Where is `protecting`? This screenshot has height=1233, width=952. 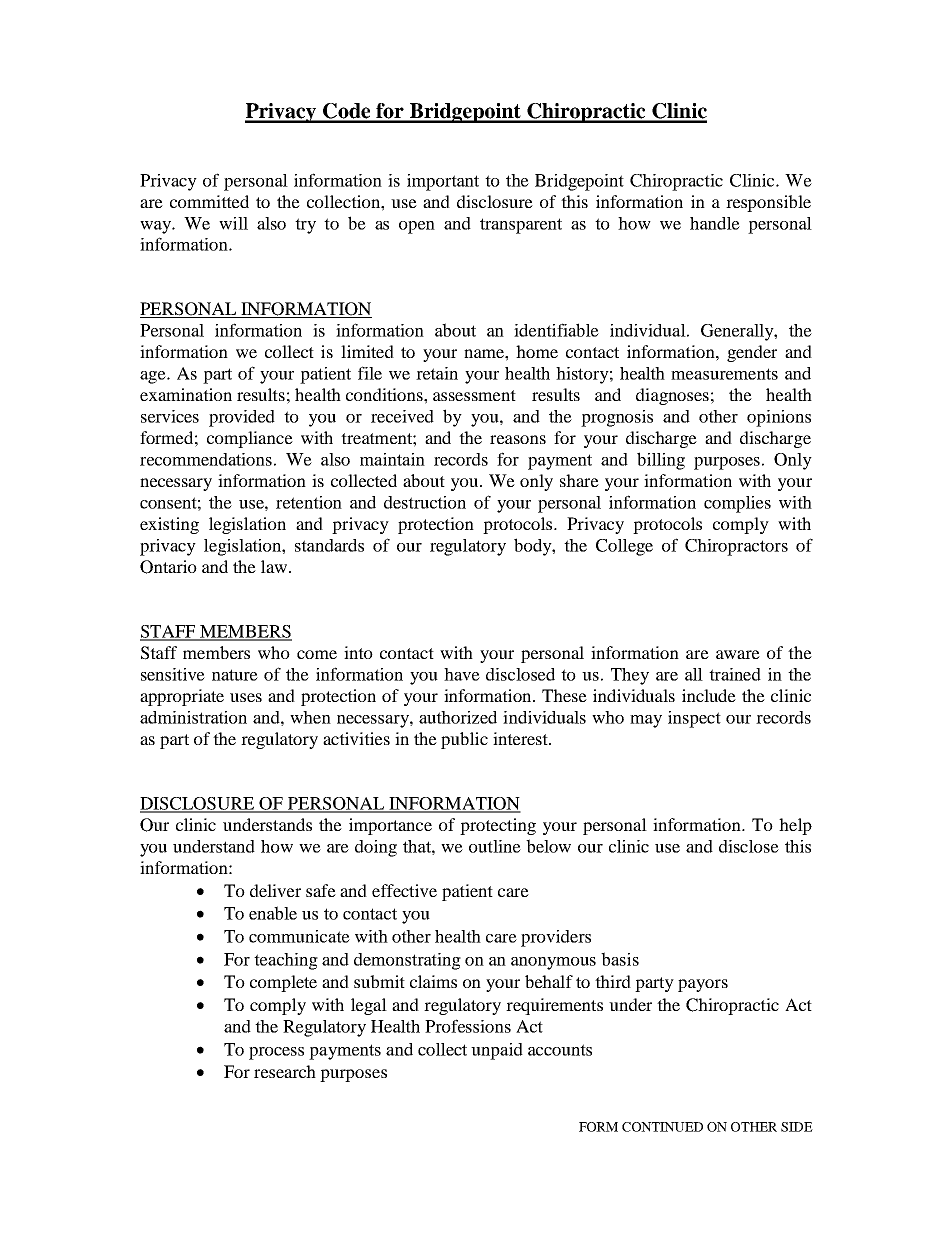 protecting is located at coordinates (498, 826).
